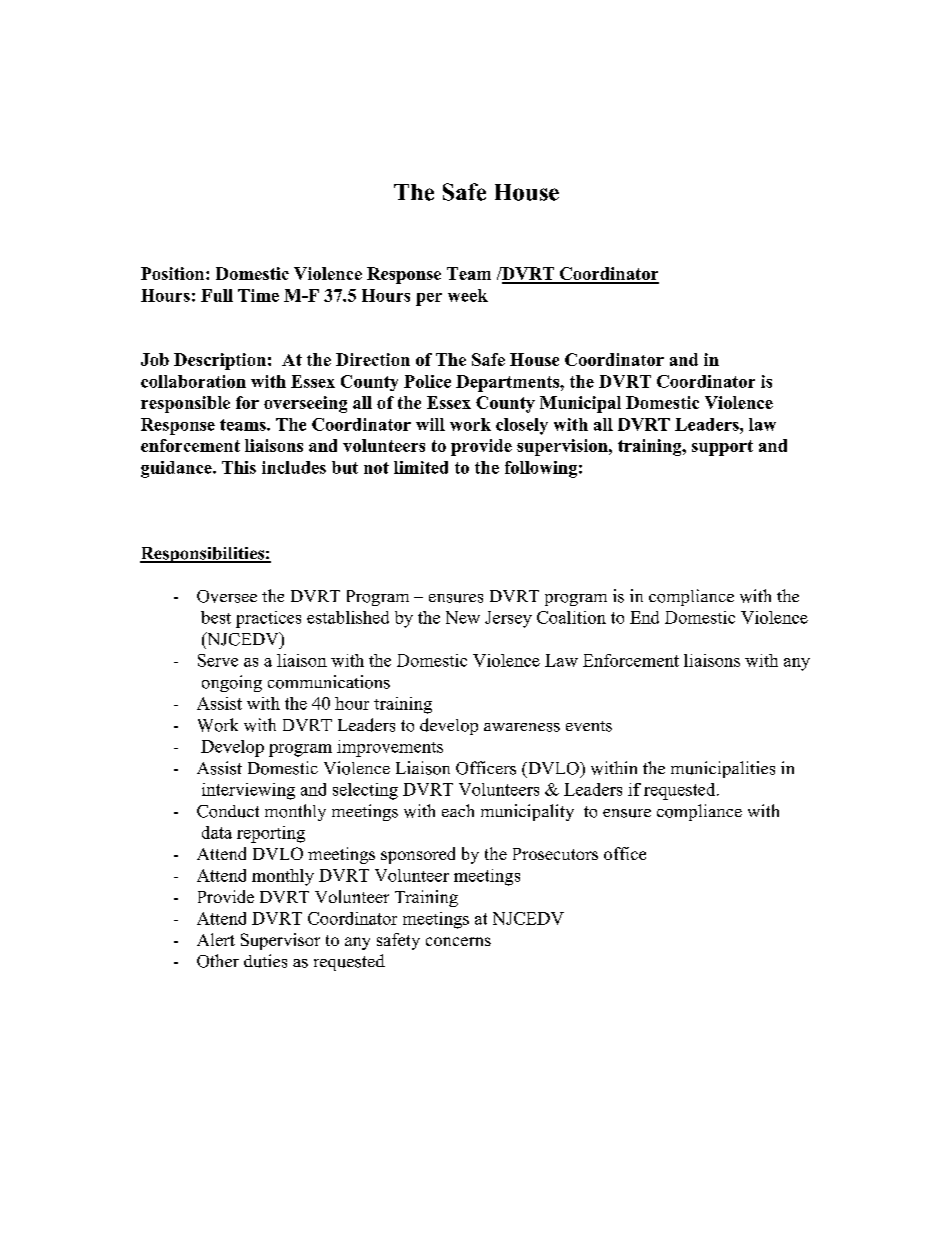  Describe the element at coordinates (722, 448) in the screenshot. I see `support` at that location.
